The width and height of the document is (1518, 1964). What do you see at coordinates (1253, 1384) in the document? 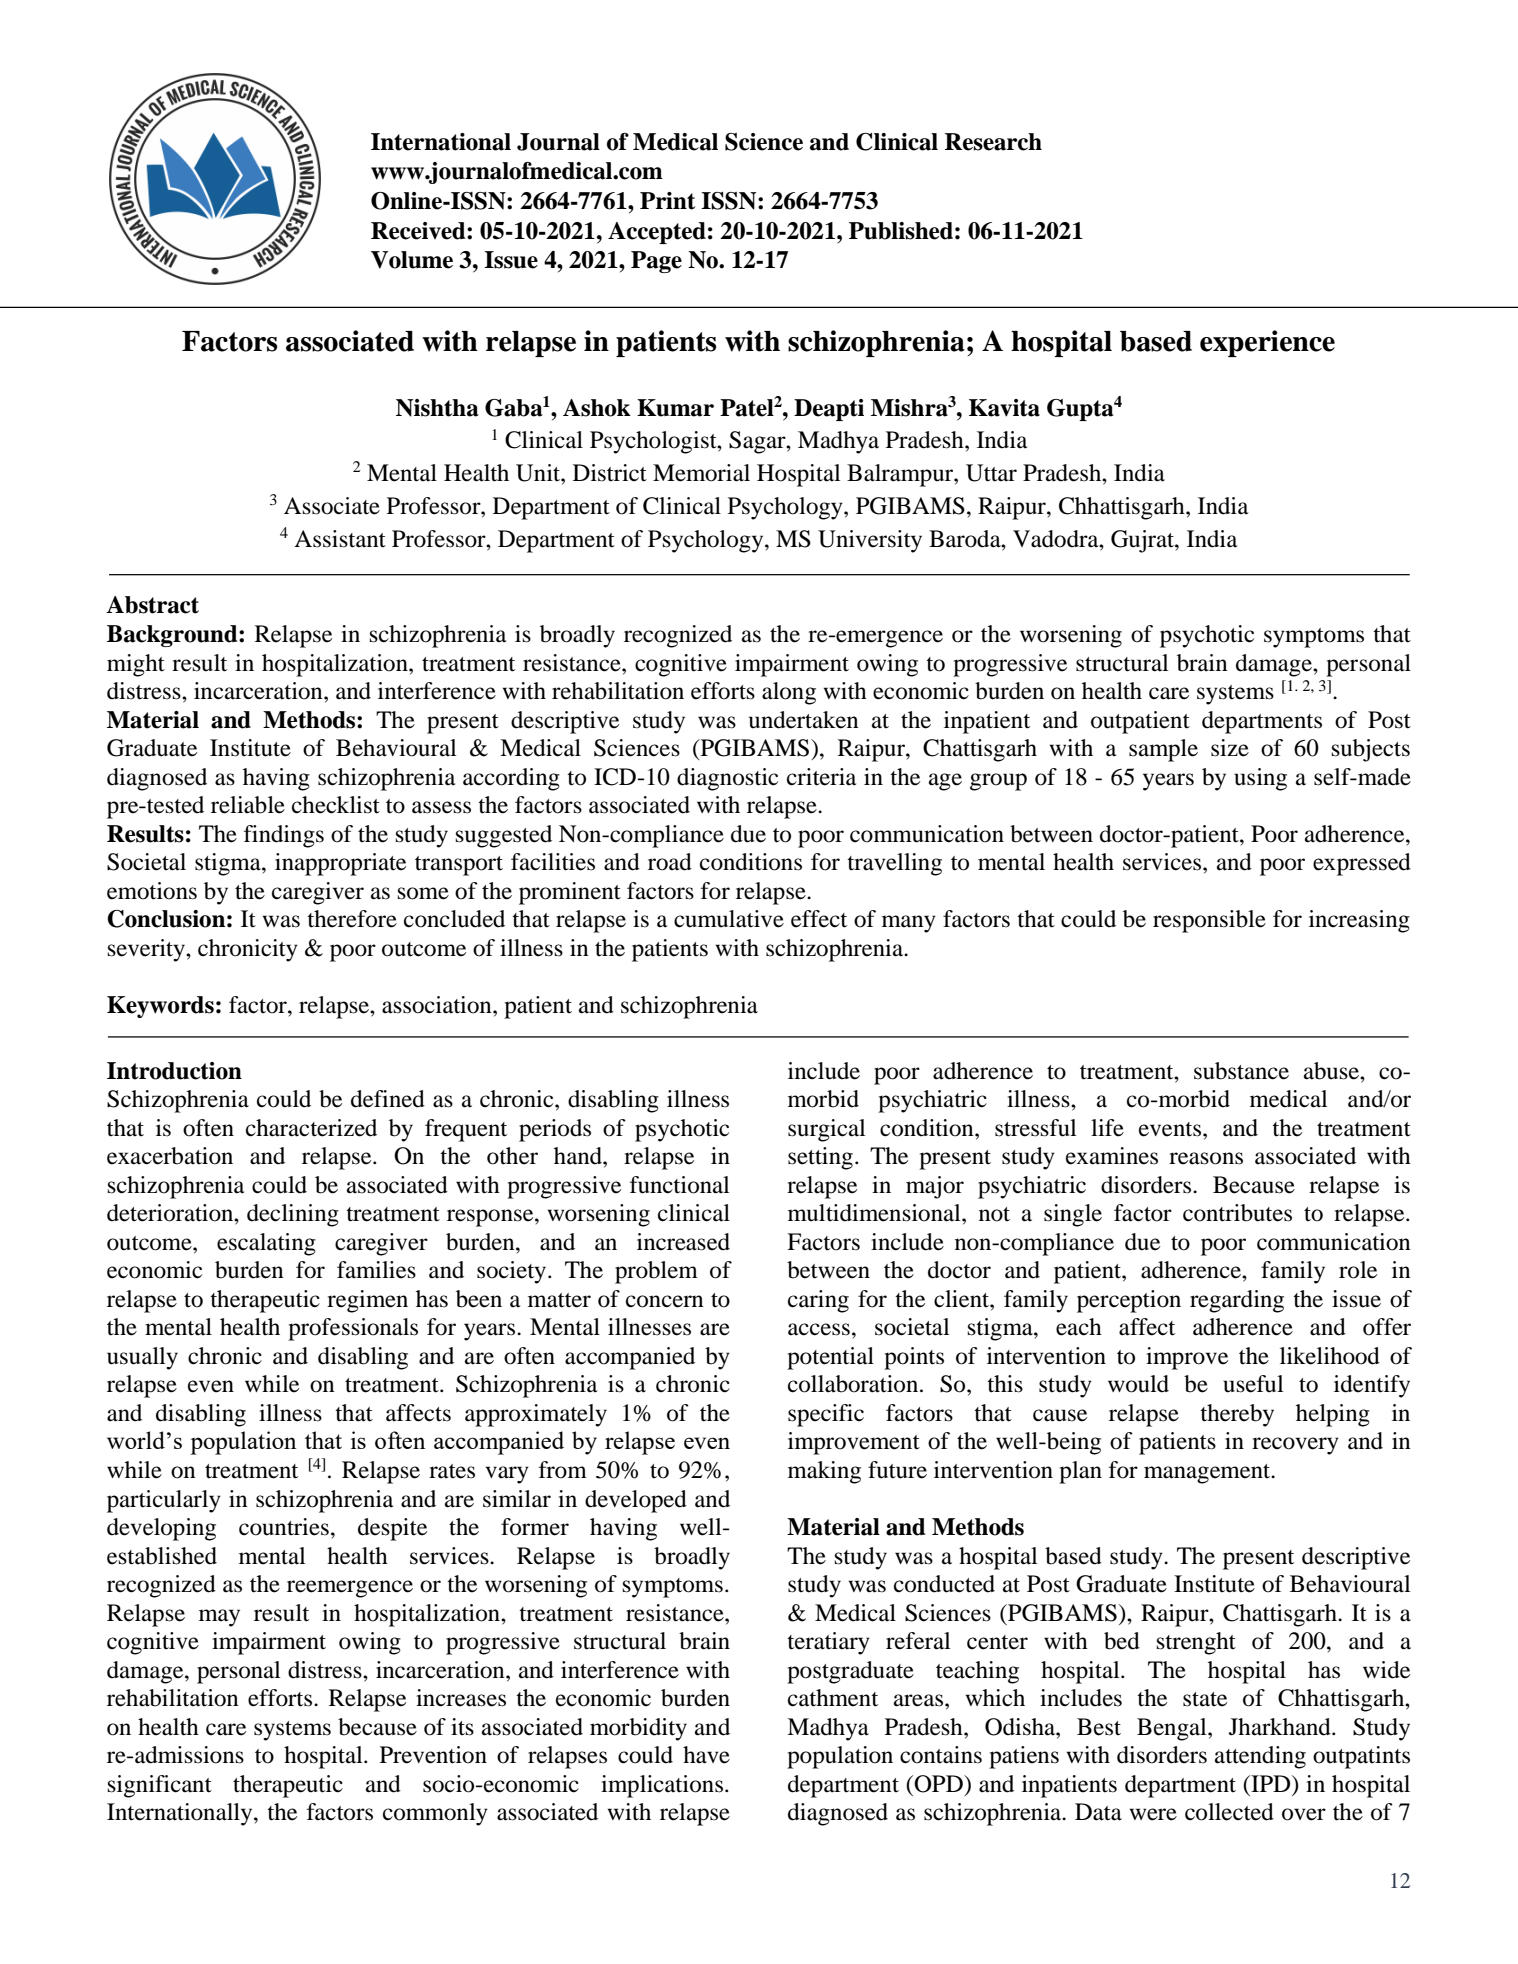
I see `useful` at bounding box center [1253, 1384].
